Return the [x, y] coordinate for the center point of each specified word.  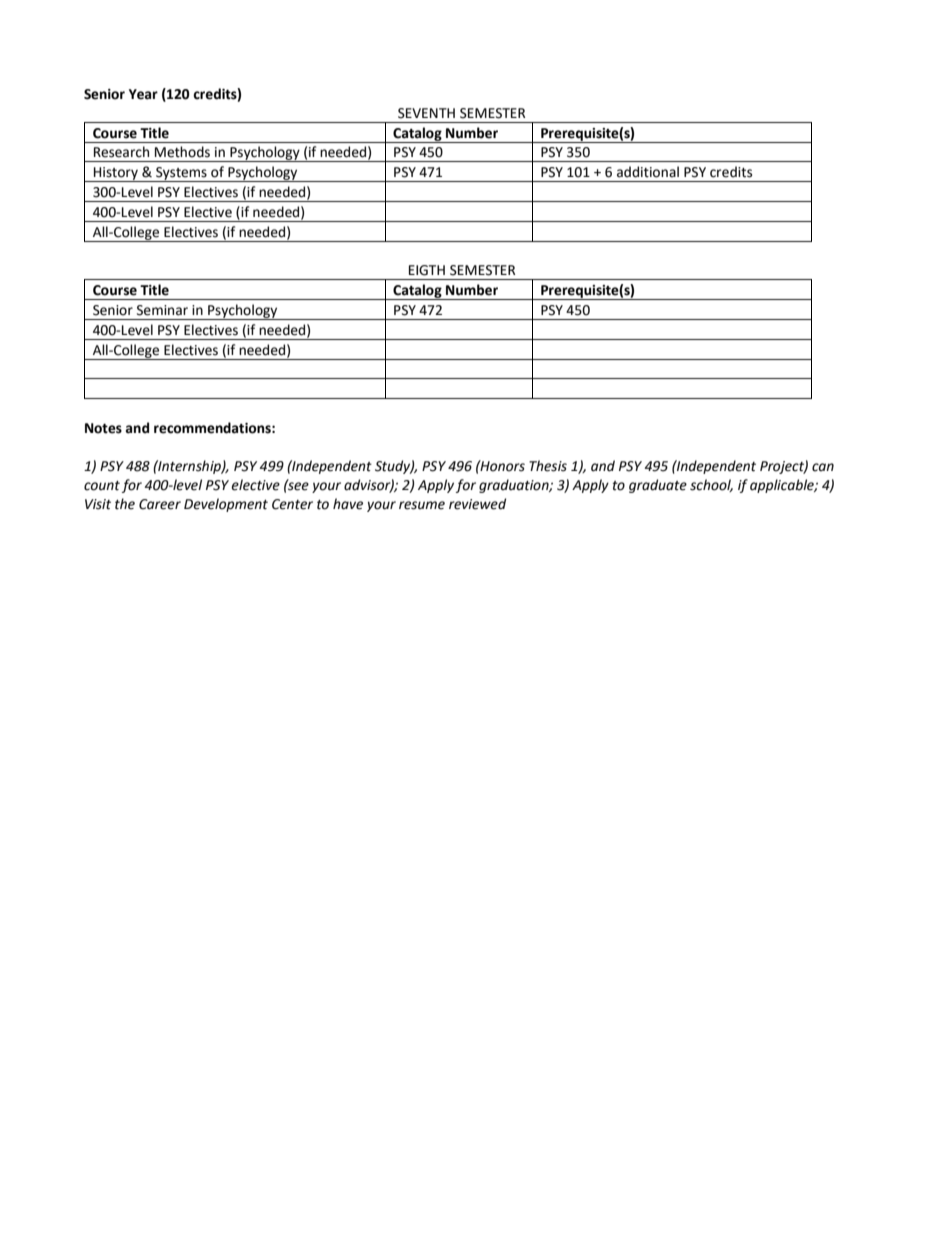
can [823, 467]
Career [160, 504]
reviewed [477, 504]
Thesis [548, 466]
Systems [181, 174]
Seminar [162, 310]
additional [648, 172]
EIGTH [427, 270]
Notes [103, 428]
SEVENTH [426, 113]
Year [143, 94]
